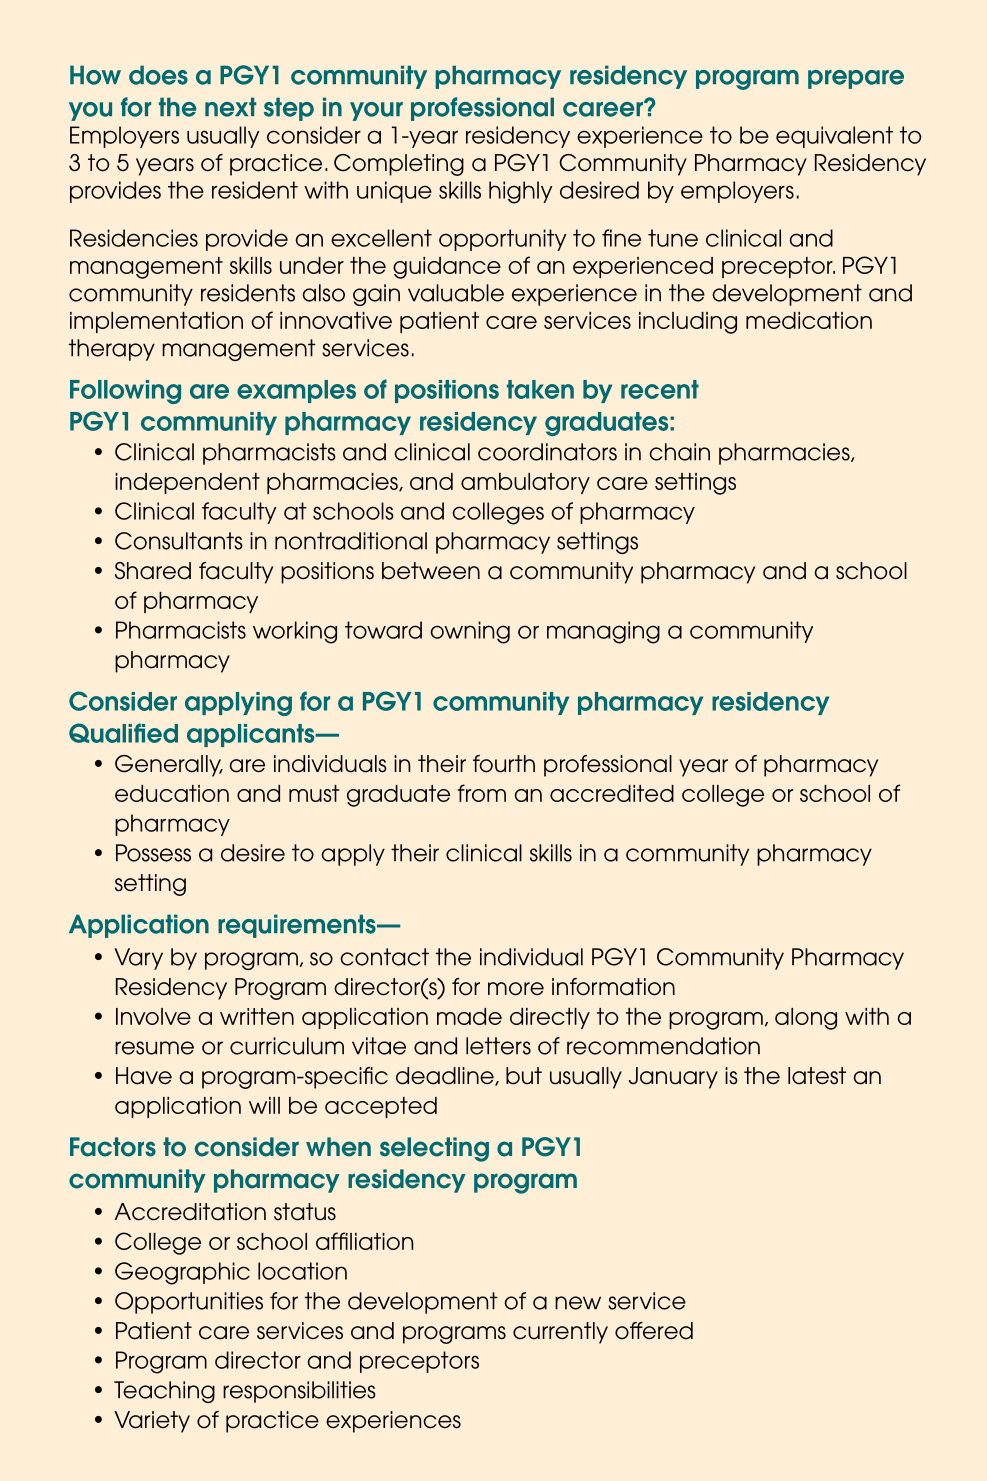 This image has width=987, height=1481. Describe the element at coordinates (504, 764) in the image. I see `fourth` at that location.
